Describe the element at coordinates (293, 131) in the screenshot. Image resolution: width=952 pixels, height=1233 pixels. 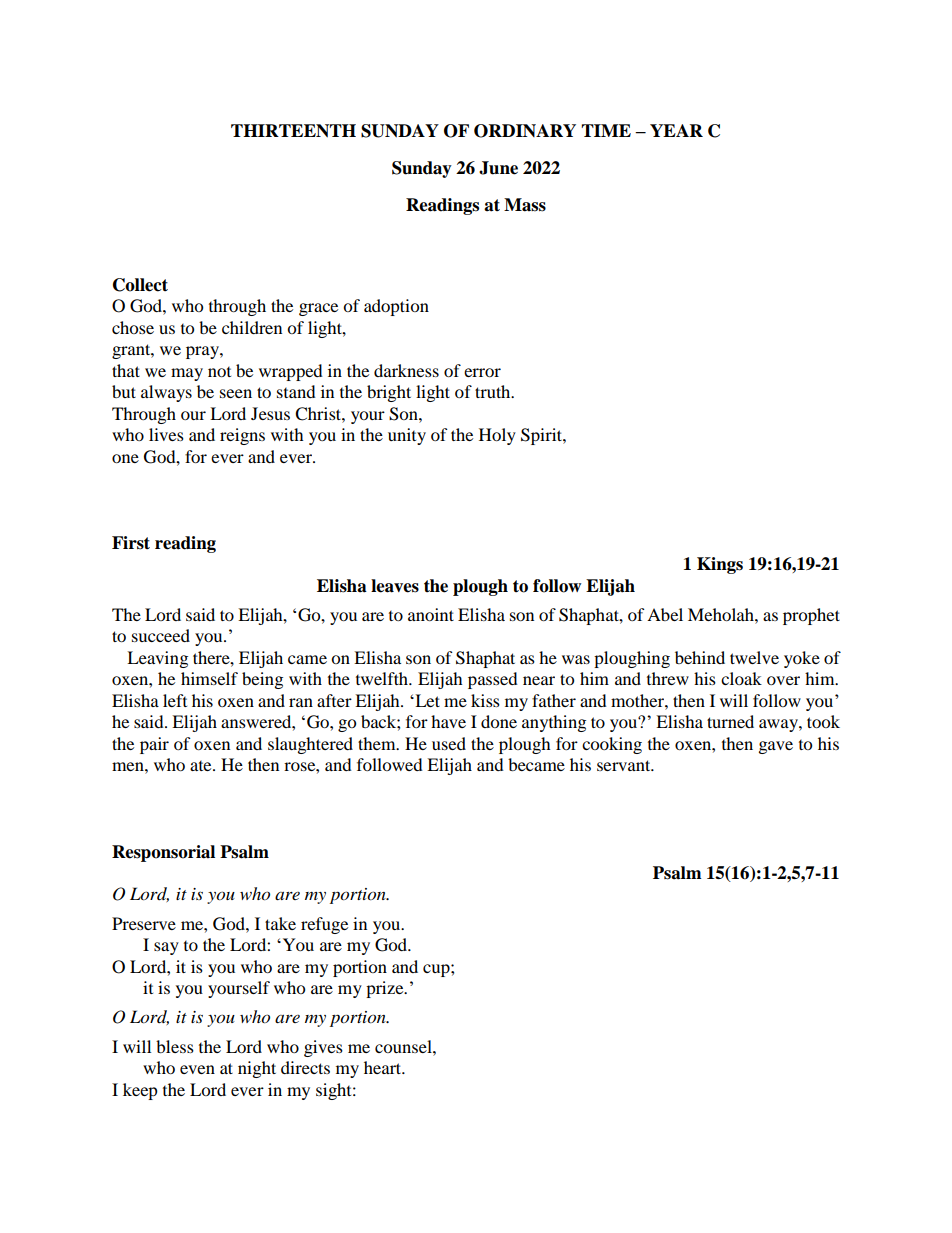
I see `THIRTEENTH` at that location.
